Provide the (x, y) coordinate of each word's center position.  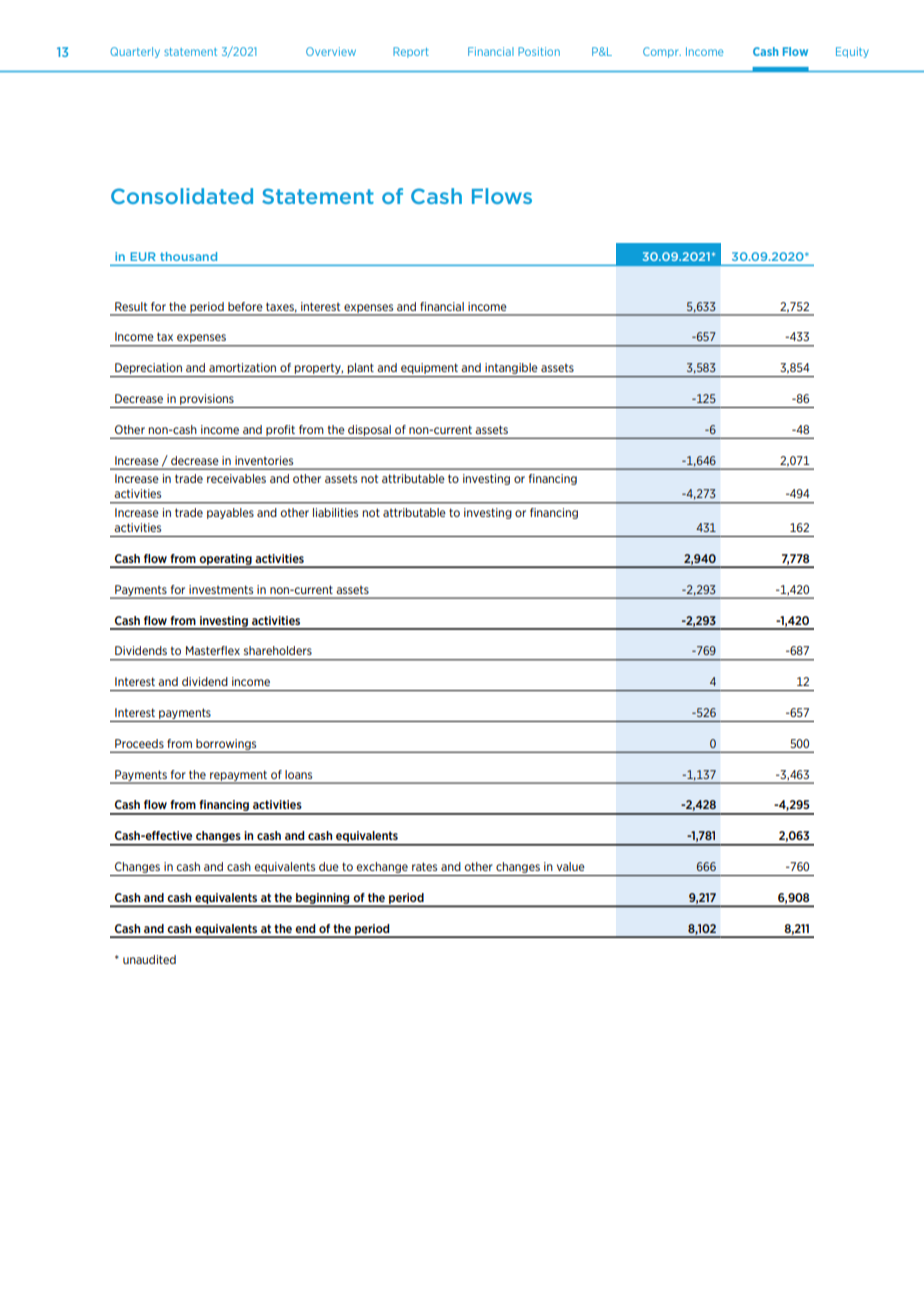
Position (539, 51)
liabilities (335, 512)
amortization (242, 367)
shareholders (278, 650)
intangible (511, 370)
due (329, 866)
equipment (429, 370)
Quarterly (135, 52)
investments (221, 589)
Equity (852, 52)
